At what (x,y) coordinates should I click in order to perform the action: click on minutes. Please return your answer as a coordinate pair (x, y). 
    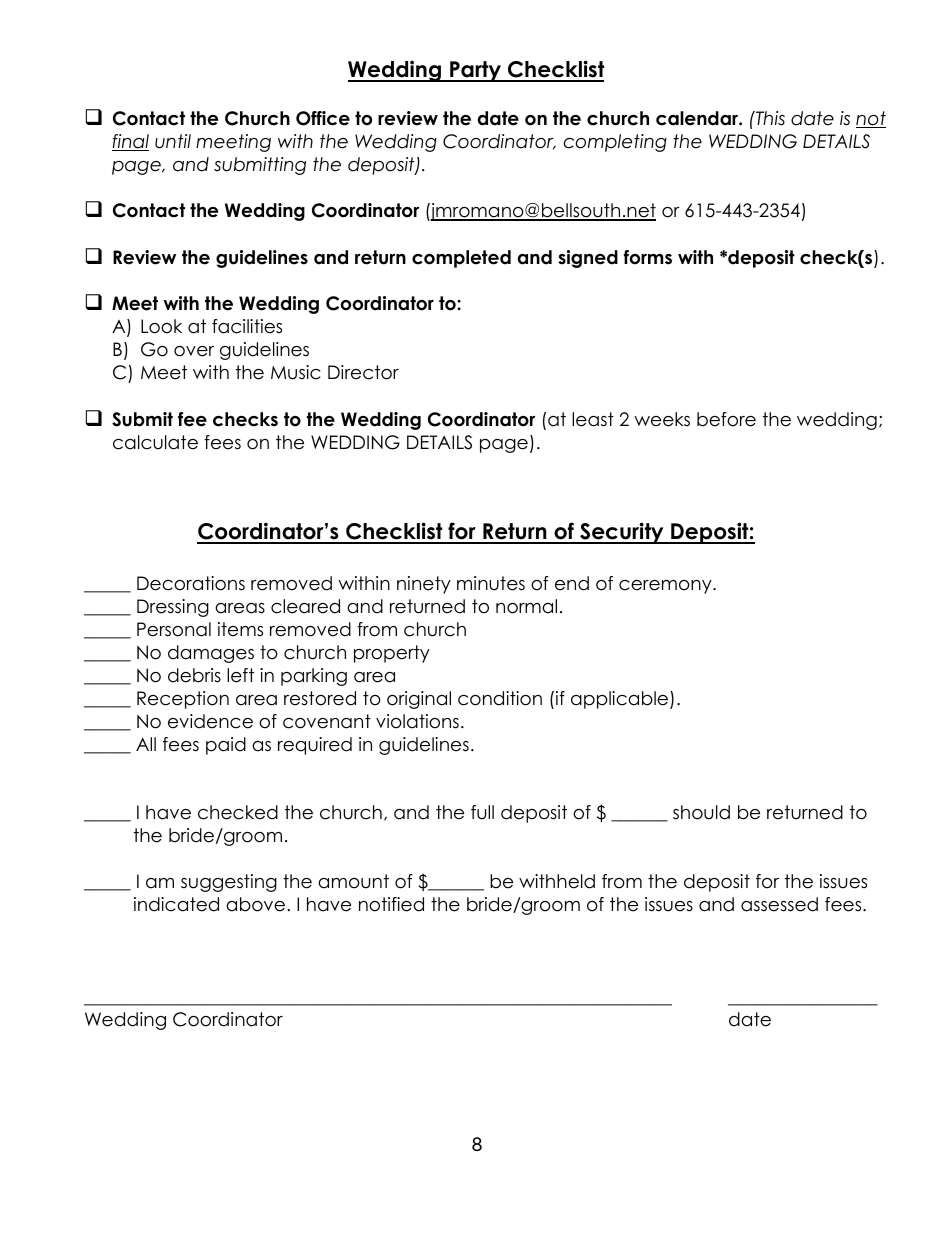
    Looking at the image, I should click on (491, 583).
